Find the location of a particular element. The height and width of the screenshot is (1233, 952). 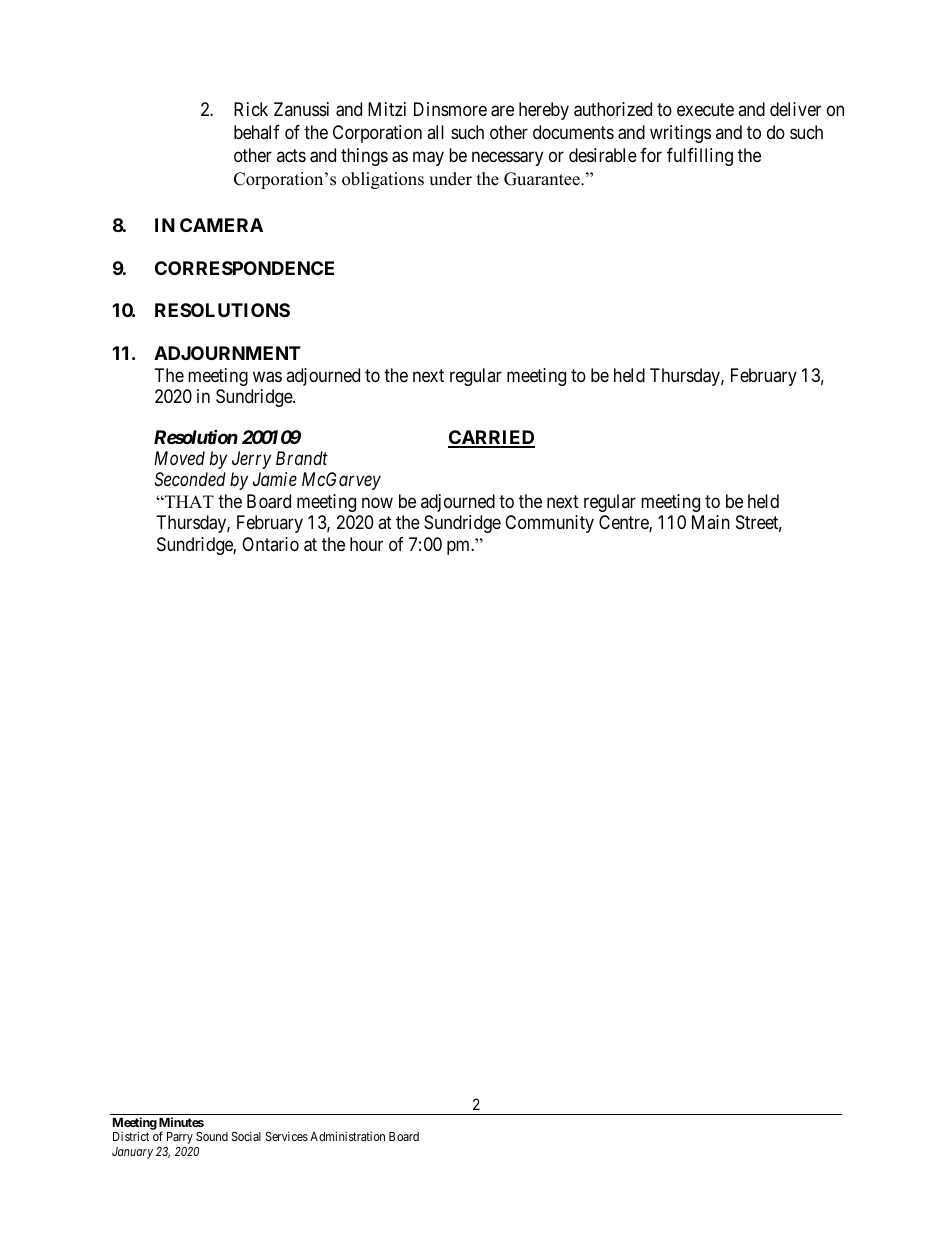

all is located at coordinates (435, 132).
